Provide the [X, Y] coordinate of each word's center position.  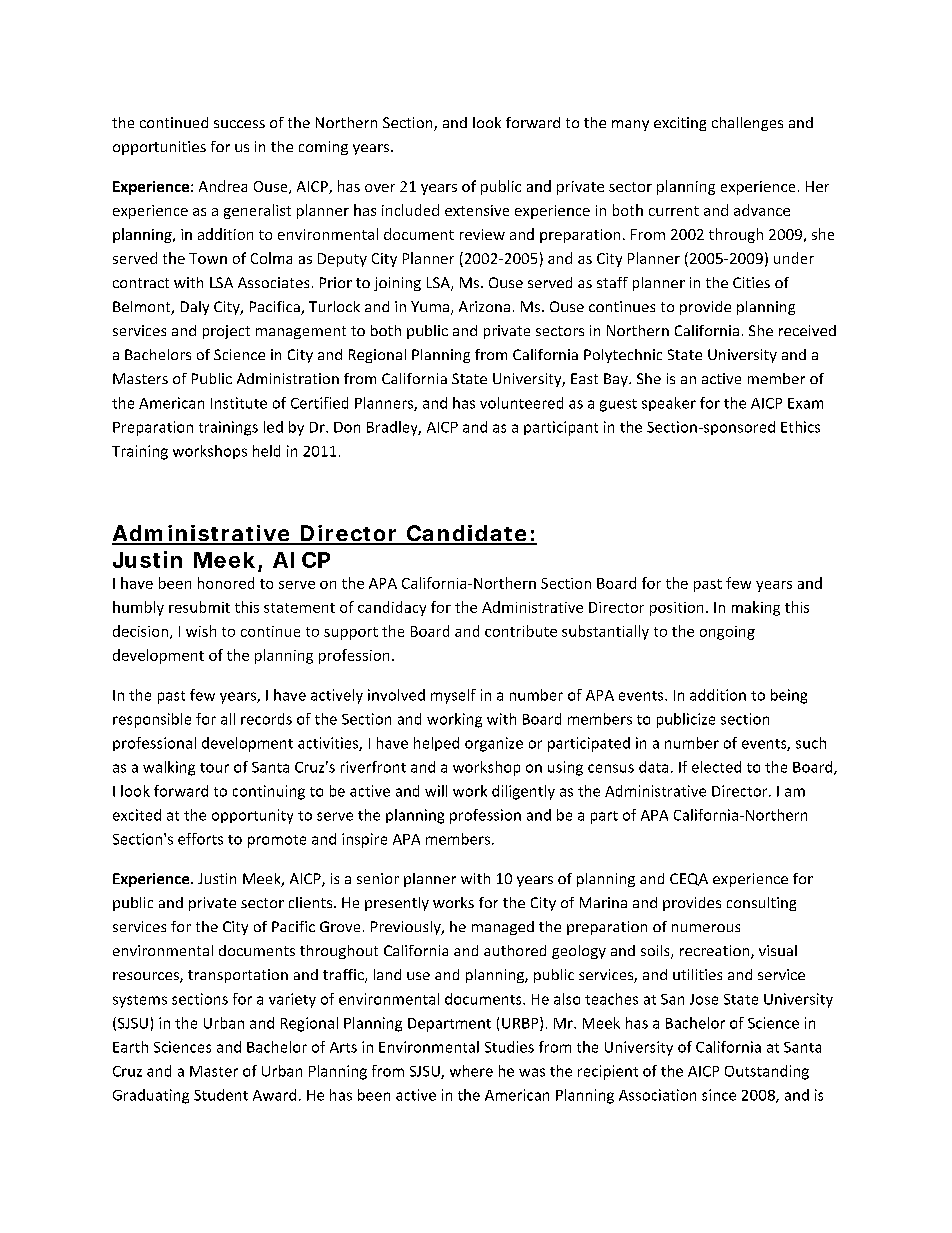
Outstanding [767, 1072]
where [471, 1071]
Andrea [223, 186]
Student [221, 1095]
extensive [477, 210]
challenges [747, 124]
